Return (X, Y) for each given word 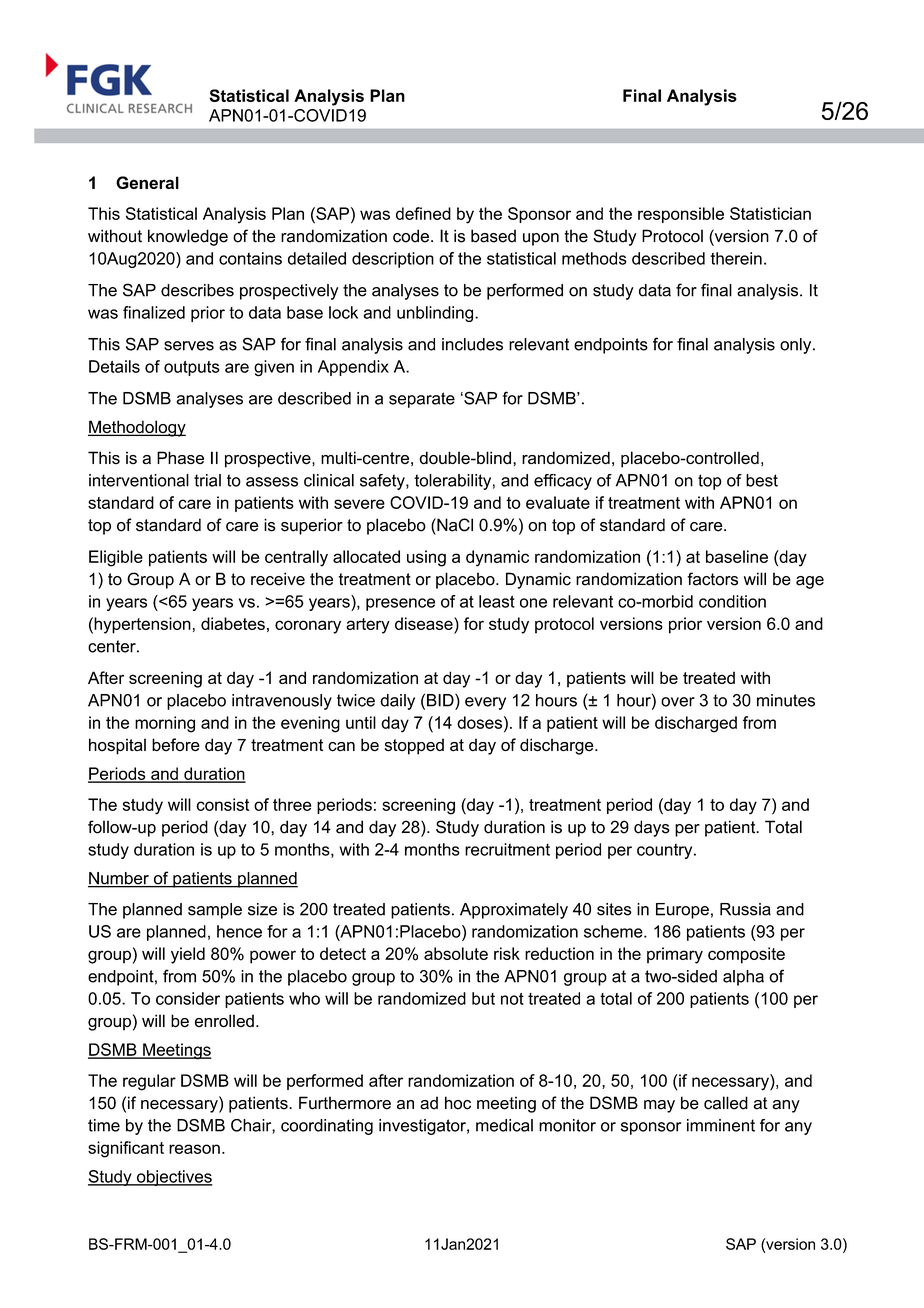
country (666, 851)
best (762, 480)
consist (222, 804)
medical (504, 1125)
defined (423, 213)
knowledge (188, 237)
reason (194, 1149)
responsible (681, 215)
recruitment (507, 849)
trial (207, 480)
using (426, 558)
